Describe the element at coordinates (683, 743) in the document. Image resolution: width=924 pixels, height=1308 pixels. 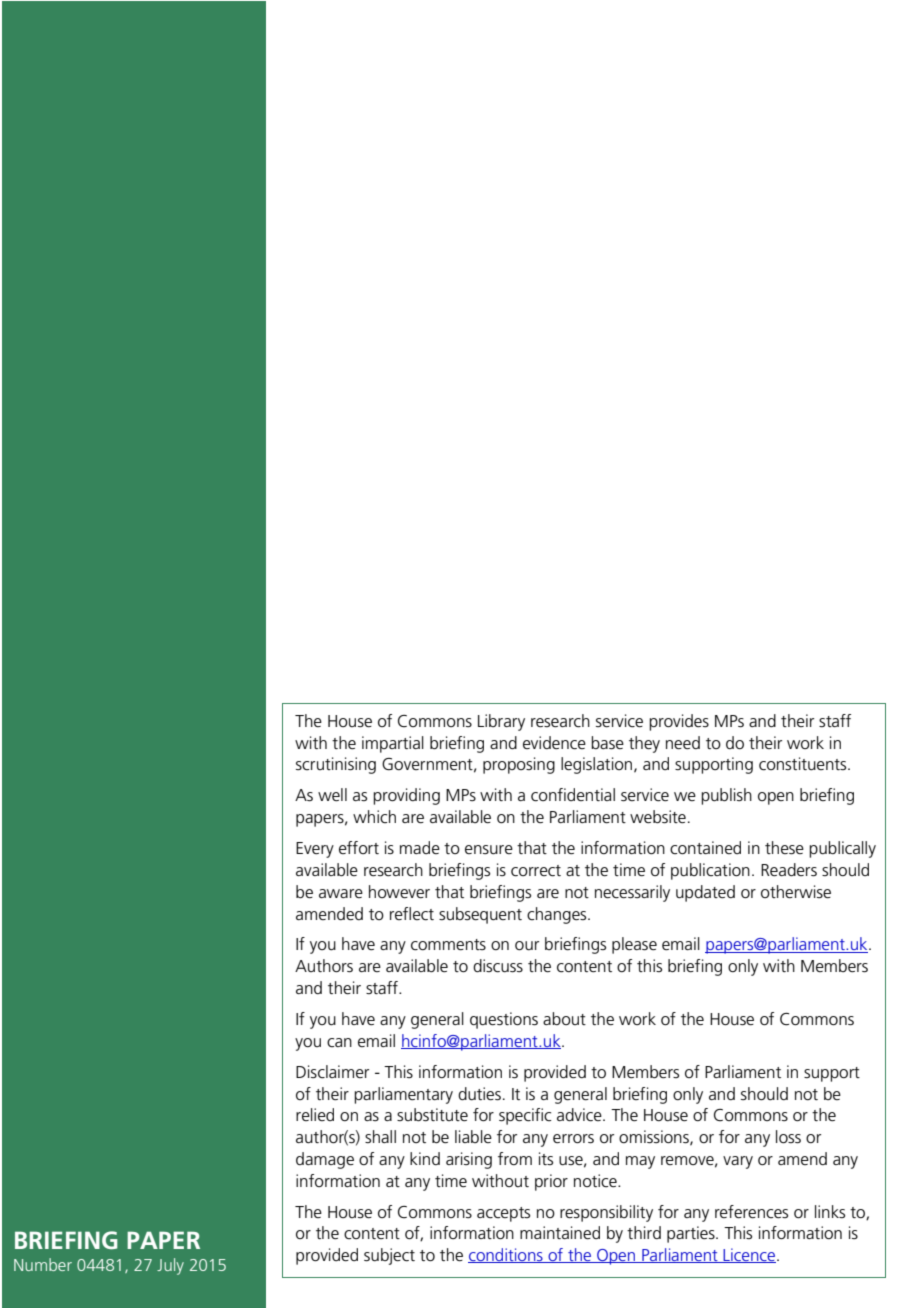
I see `need` at that location.
